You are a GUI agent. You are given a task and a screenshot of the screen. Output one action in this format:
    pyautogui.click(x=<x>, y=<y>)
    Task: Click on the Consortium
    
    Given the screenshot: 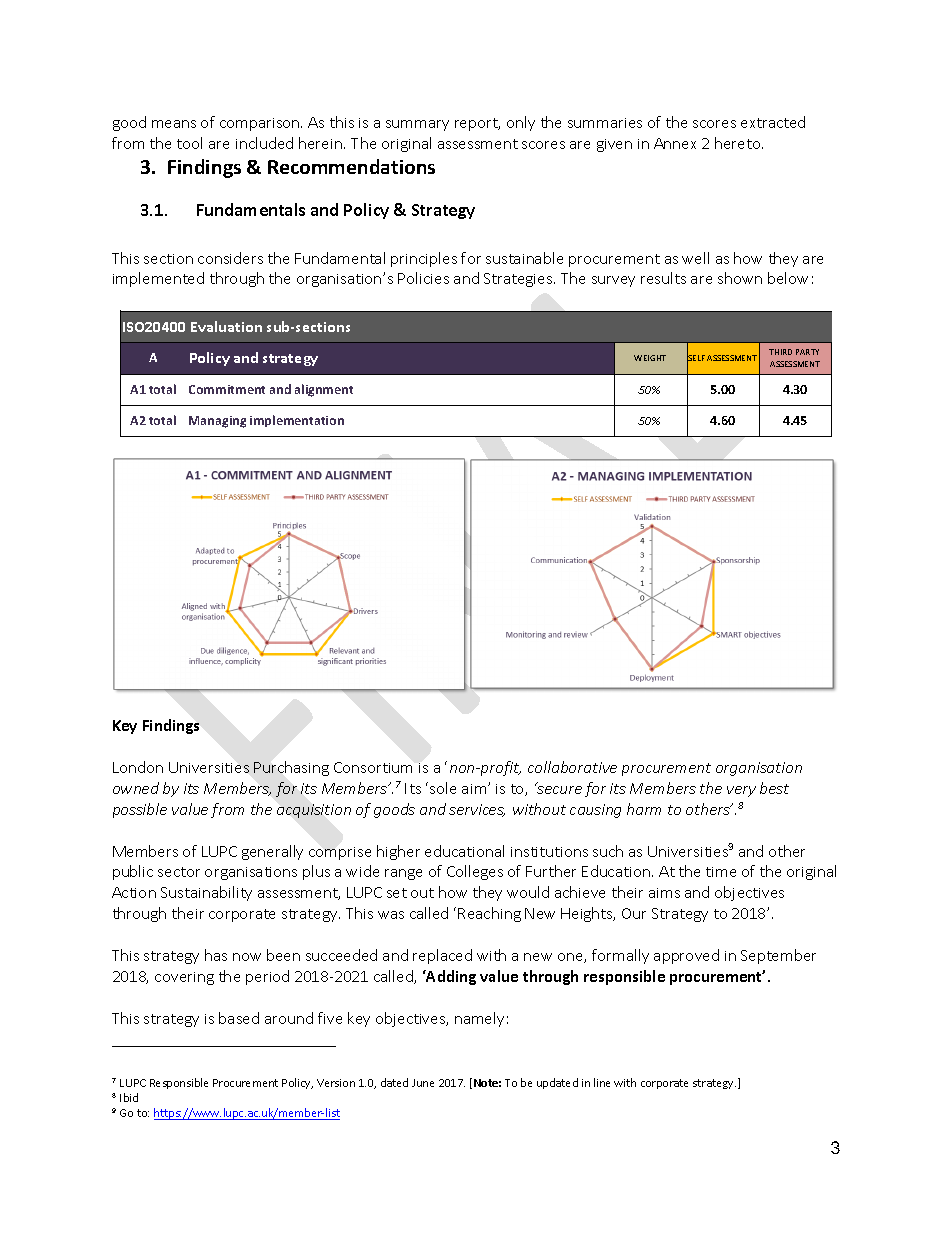 What is the action you would take?
    pyautogui.click(x=373, y=767)
